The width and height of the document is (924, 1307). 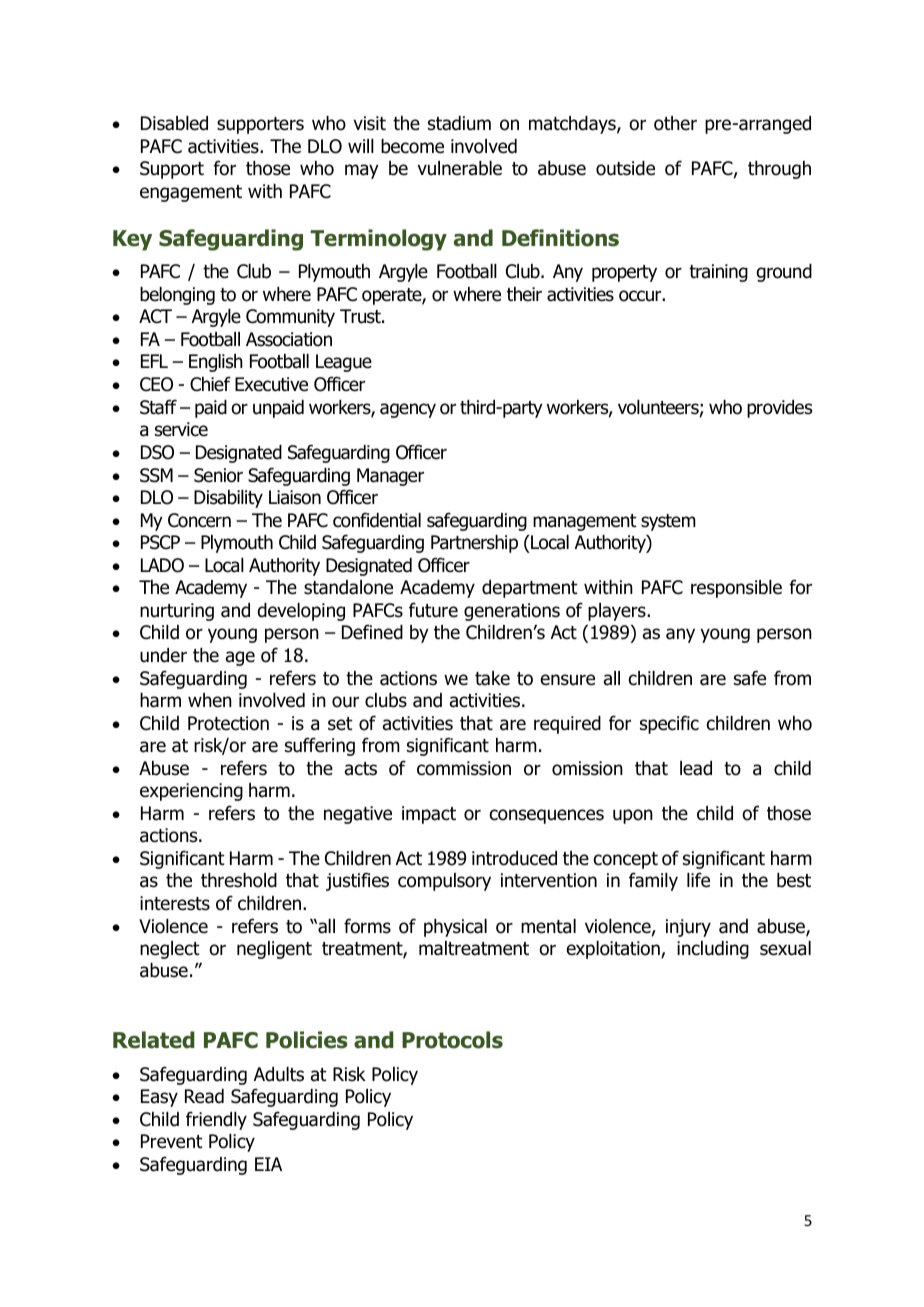 What do you see at coordinates (675, 123) in the document?
I see `other` at bounding box center [675, 123].
